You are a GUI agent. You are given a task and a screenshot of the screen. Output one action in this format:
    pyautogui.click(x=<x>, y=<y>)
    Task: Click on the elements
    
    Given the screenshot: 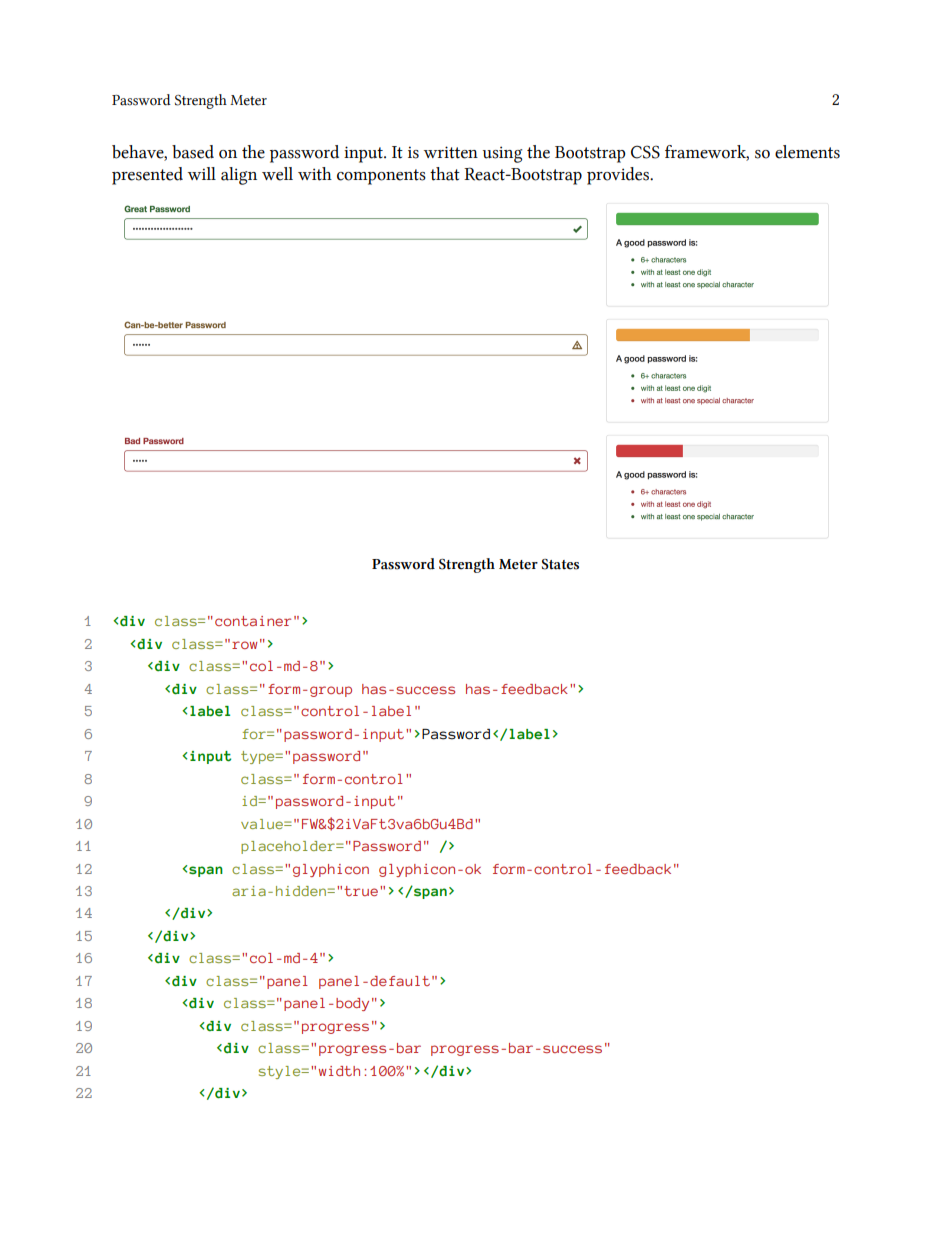 What is the action you would take?
    pyautogui.click(x=807, y=152)
